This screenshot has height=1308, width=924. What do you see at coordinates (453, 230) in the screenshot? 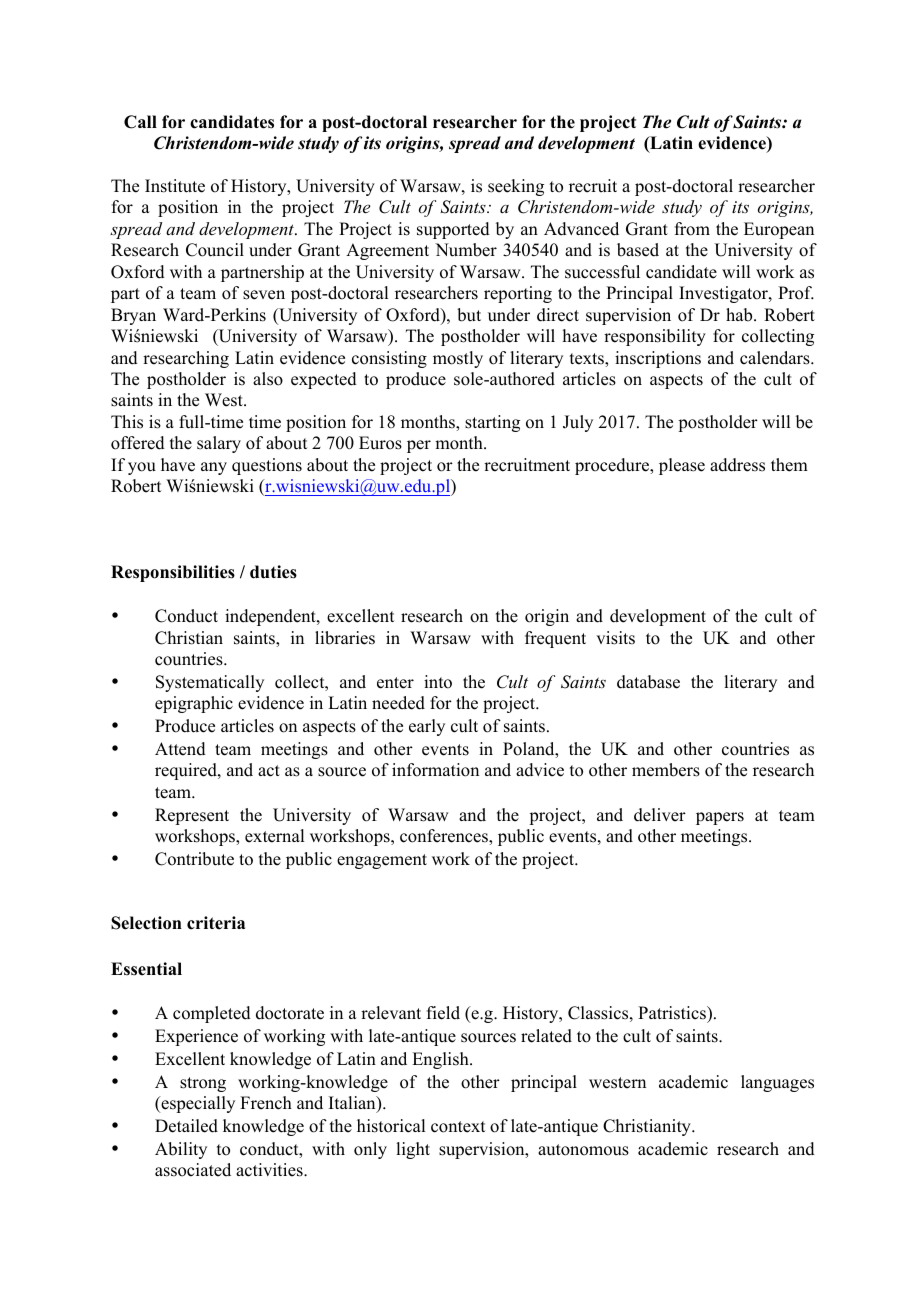
I see `supported` at bounding box center [453, 230].
